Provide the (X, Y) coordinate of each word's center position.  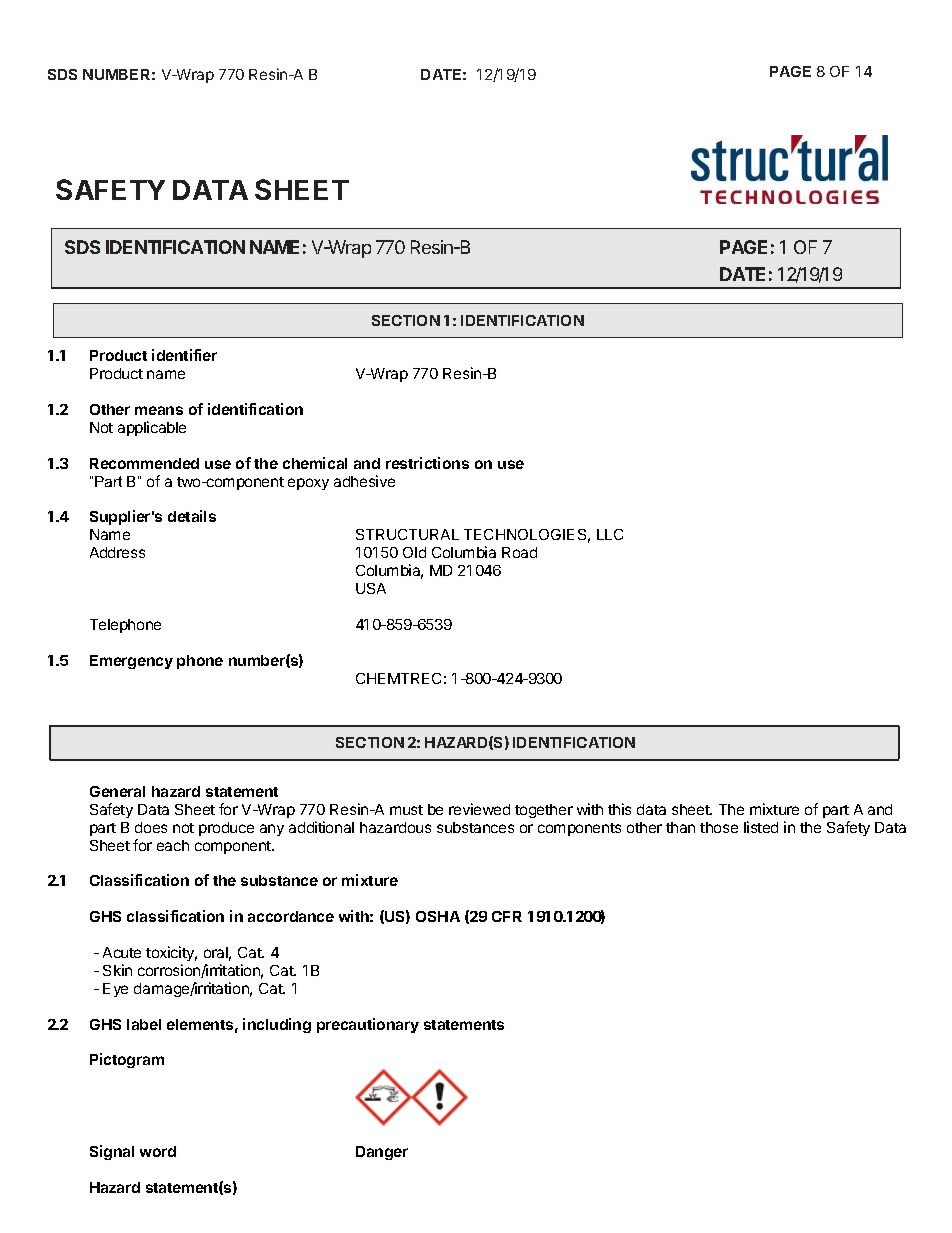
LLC (610, 534)
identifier (184, 355)
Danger (382, 1153)
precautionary (368, 1025)
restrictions (427, 463)
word (158, 1151)
